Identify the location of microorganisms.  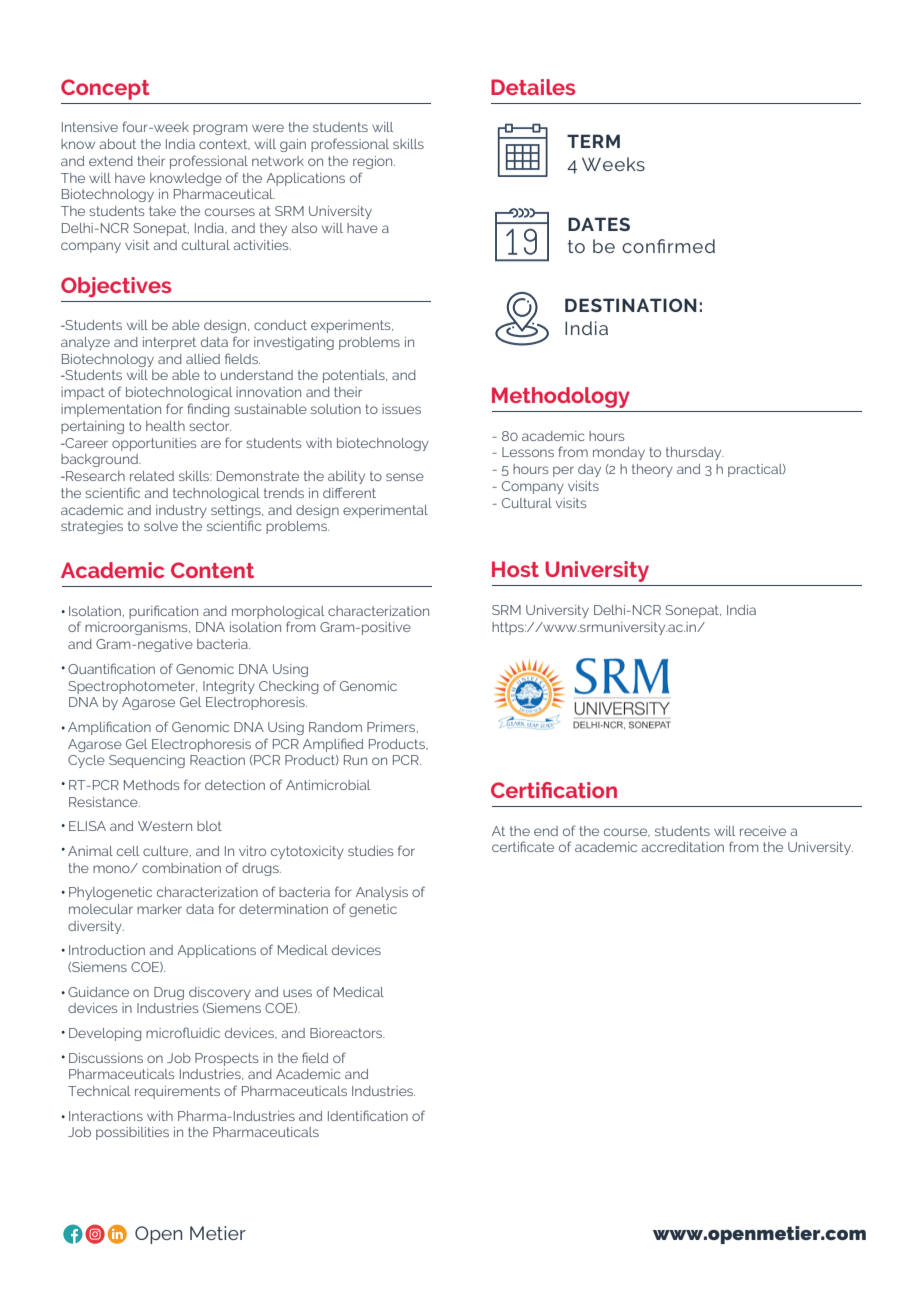
(137, 628).
